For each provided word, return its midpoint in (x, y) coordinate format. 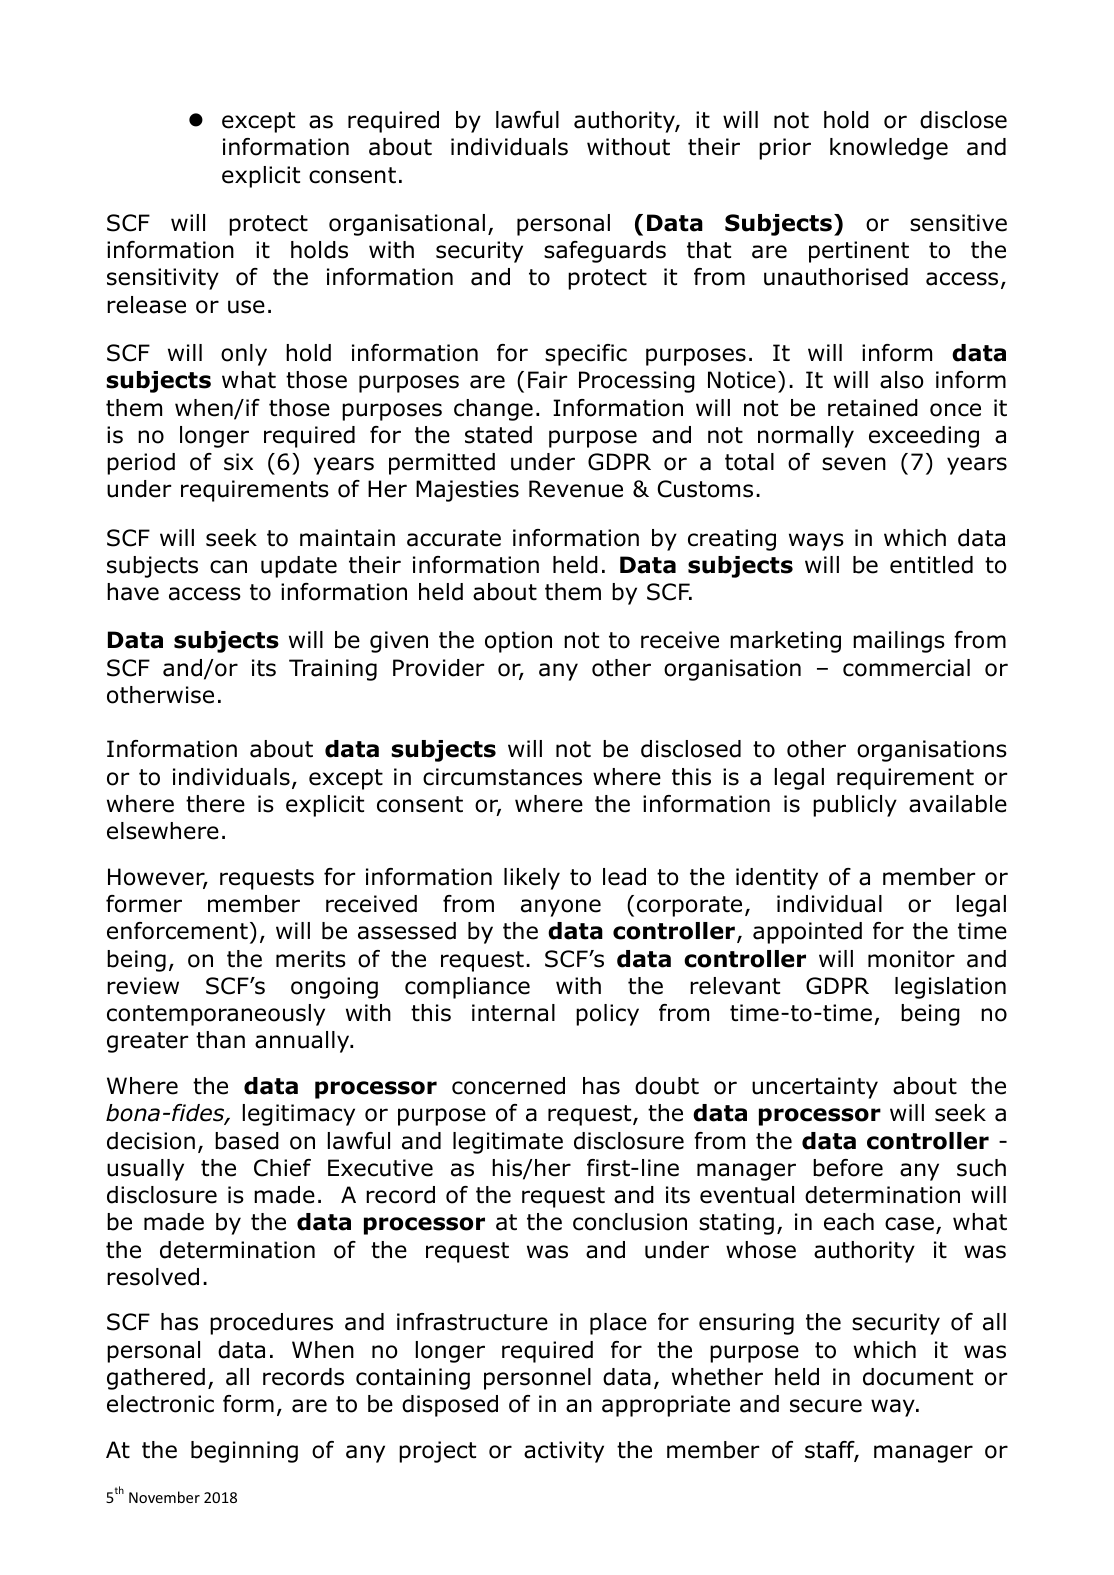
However (157, 878)
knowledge (889, 149)
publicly (855, 806)
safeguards (605, 252)
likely (532, 879)
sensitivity (163, 279)
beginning (244, 1452)
